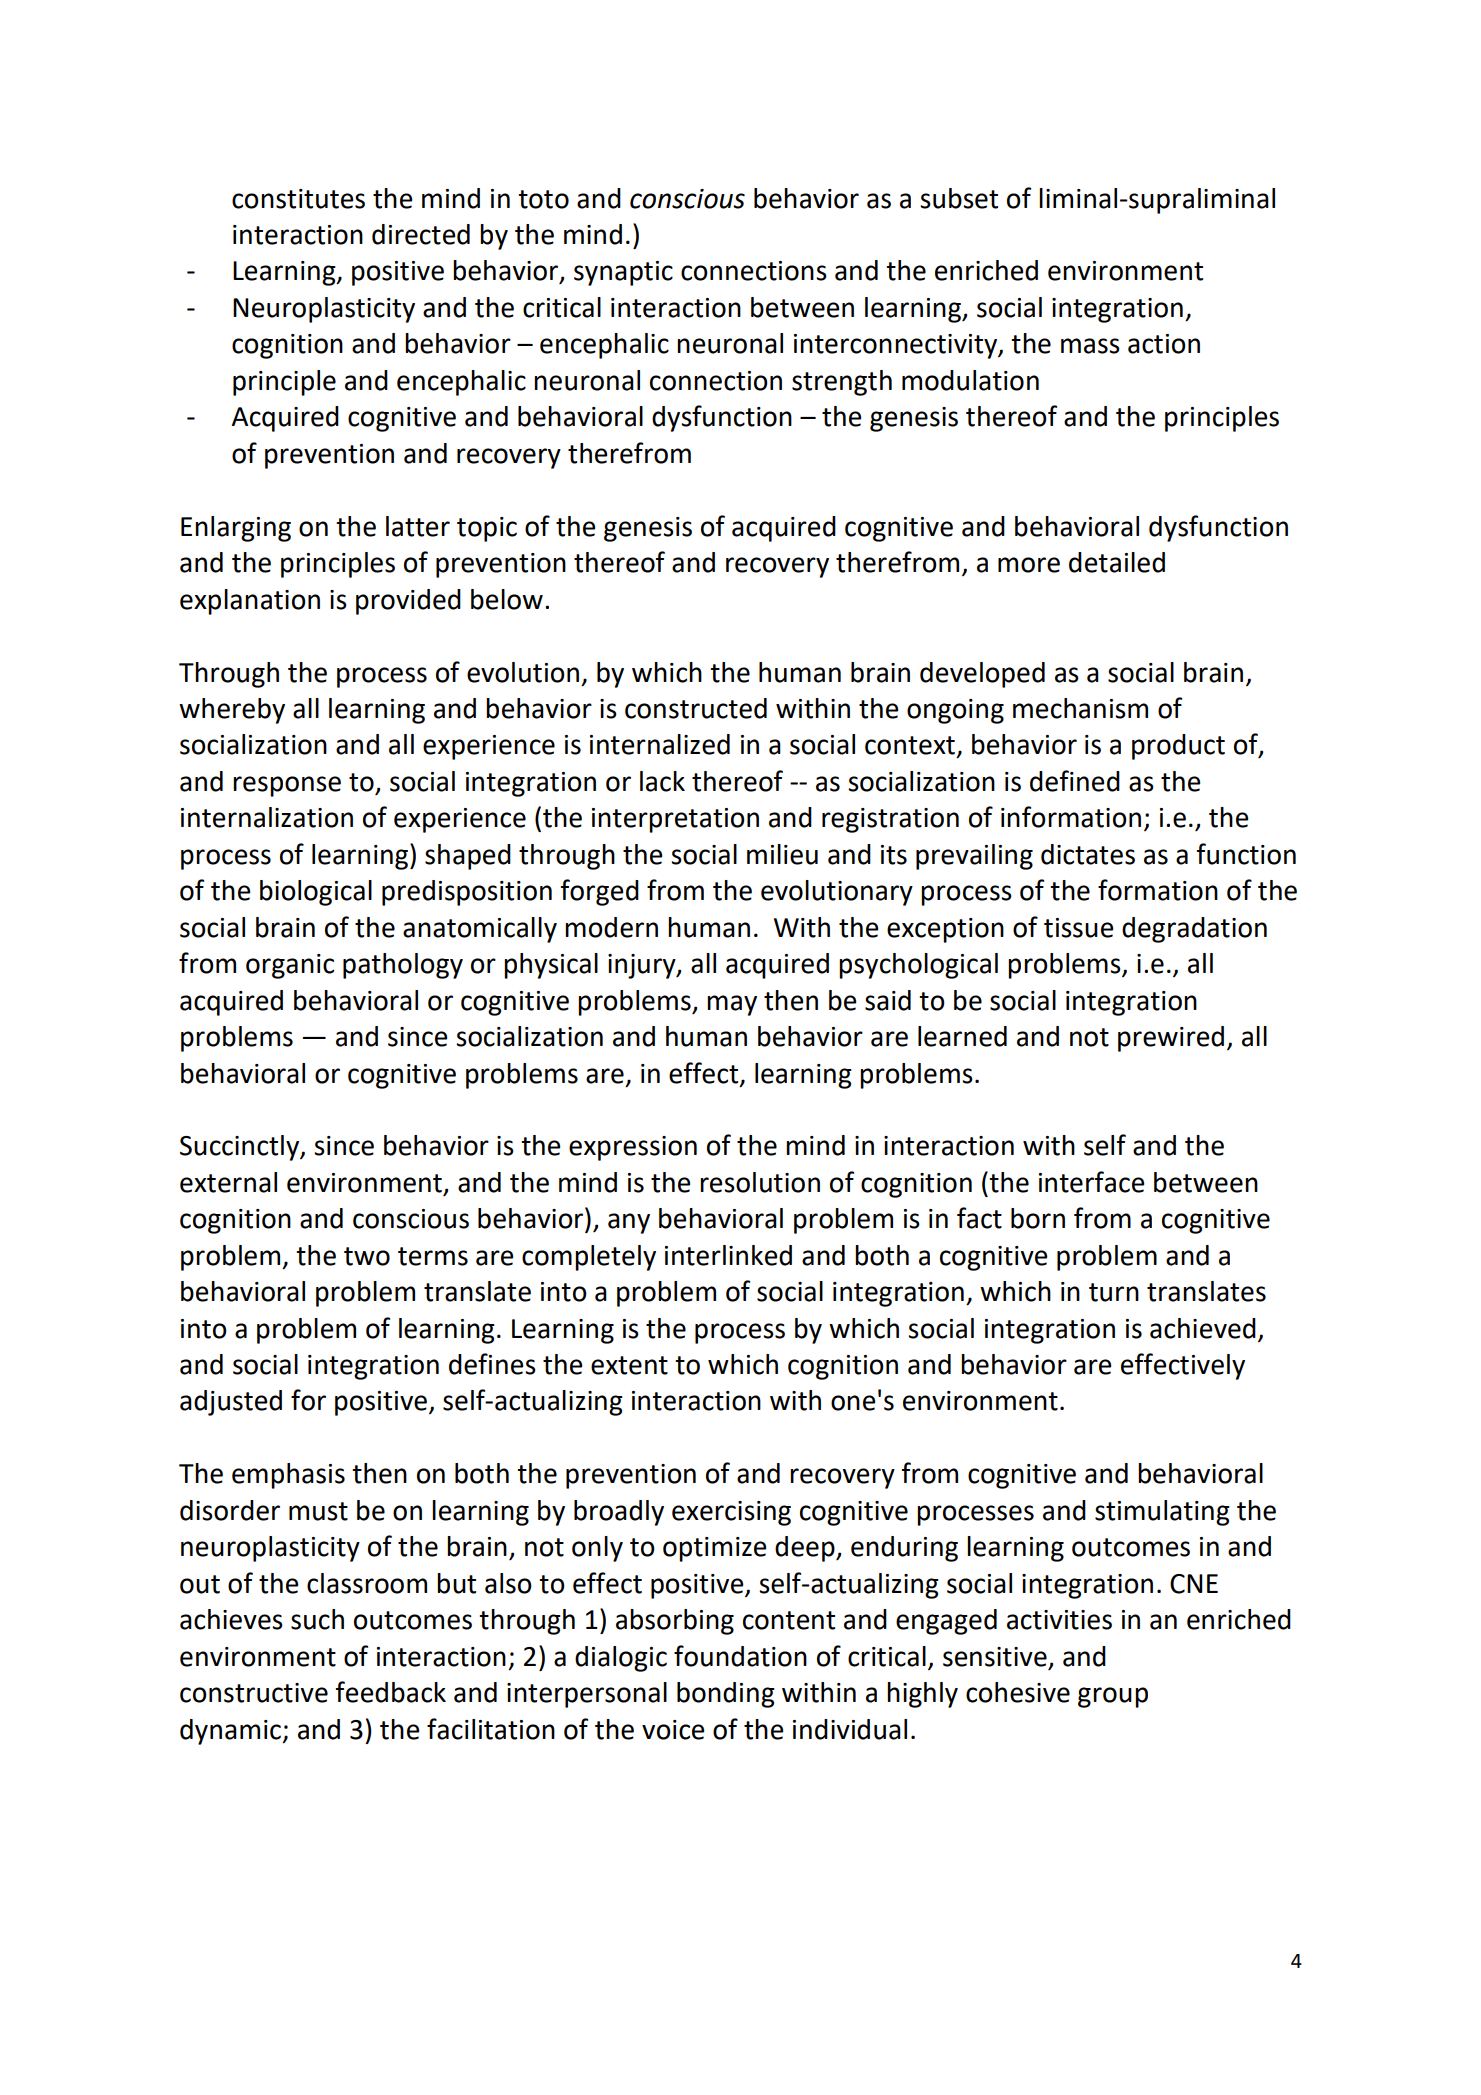 This image has height=2095, width=1481. I want to click on two, so click(367, 1256).
